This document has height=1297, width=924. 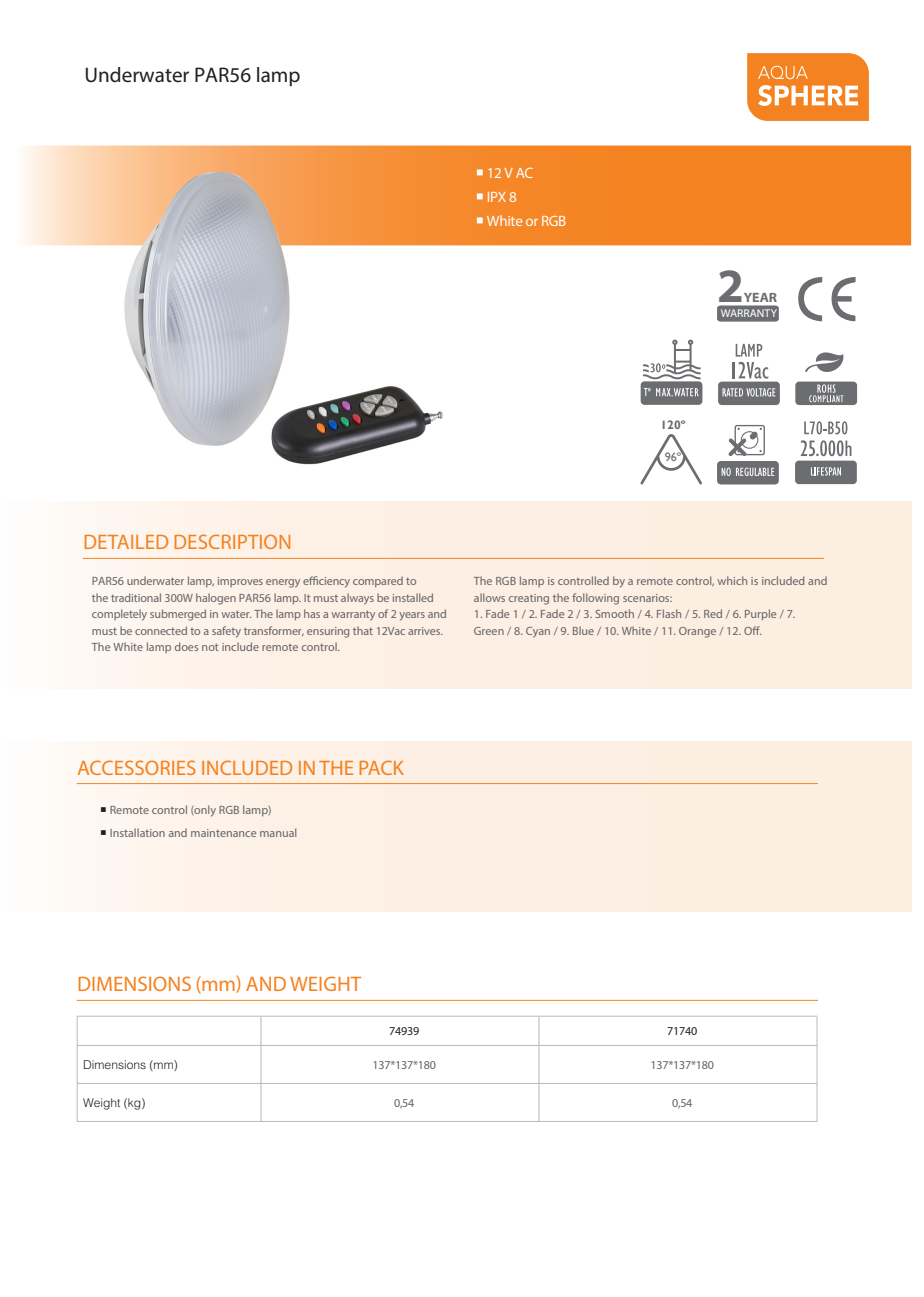 I want to click on submerged, so click(x=178, y=615).
